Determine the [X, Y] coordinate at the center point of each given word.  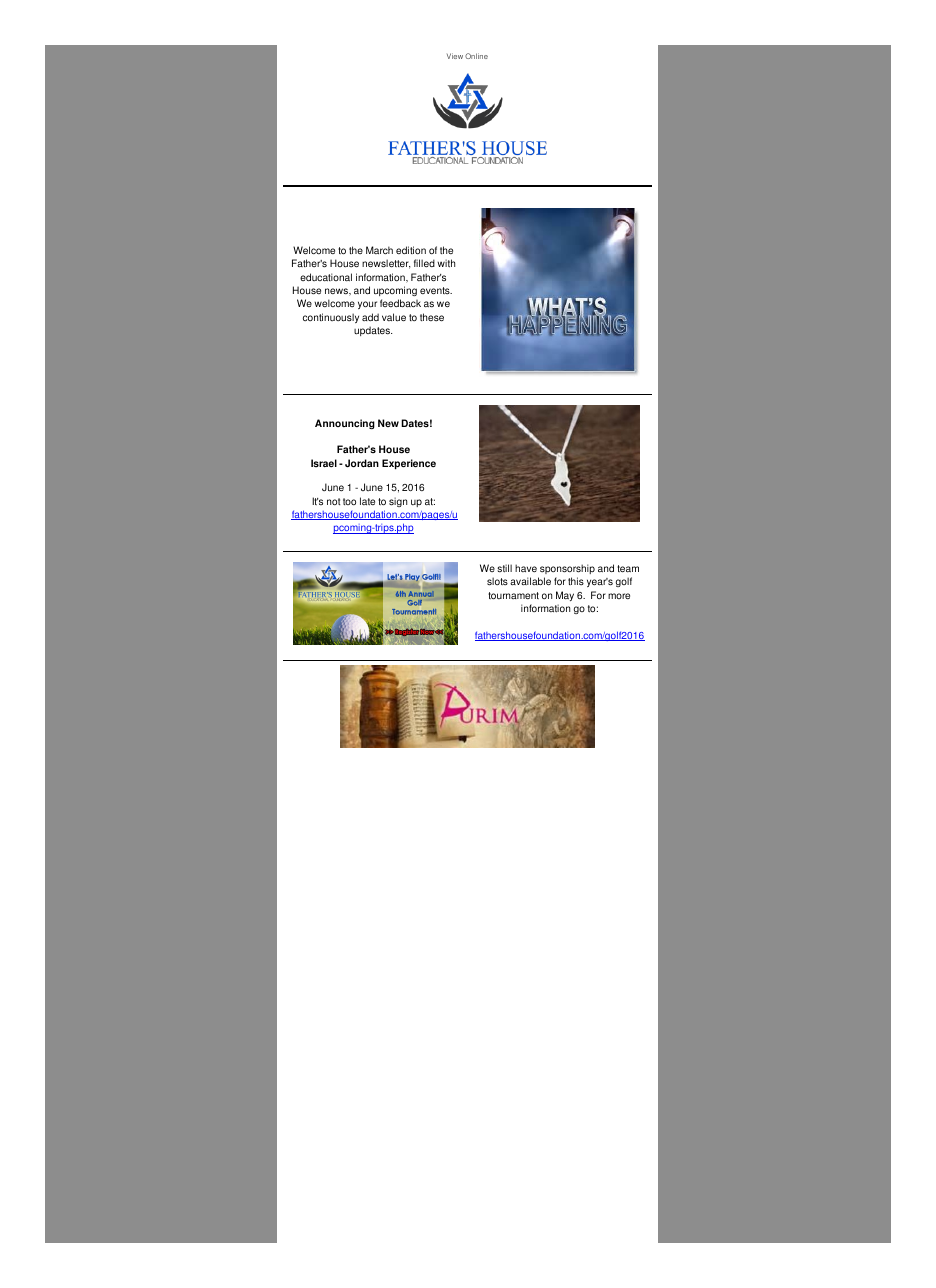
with [446, 263]
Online [476, 56]
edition [411, 250]
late [367, 501]
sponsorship [567, 569]
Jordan [362, 463]
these [432, 317]
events [436, 291]
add [370, 317]
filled [424, 263]
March [379, 250]
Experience [409, 464]
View [455, 56]
